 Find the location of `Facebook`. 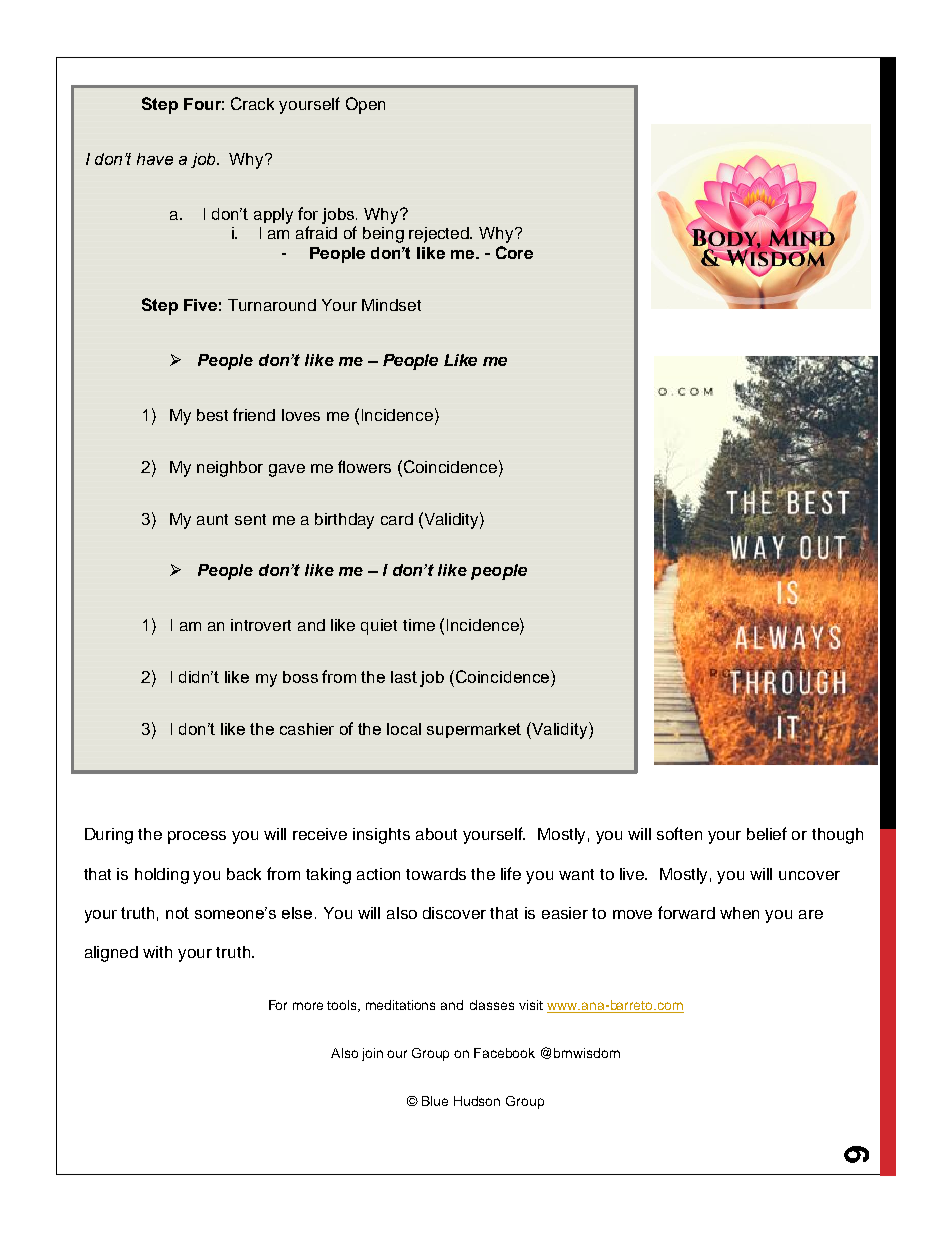

Facebook is located at coordinates (504, 1053).
